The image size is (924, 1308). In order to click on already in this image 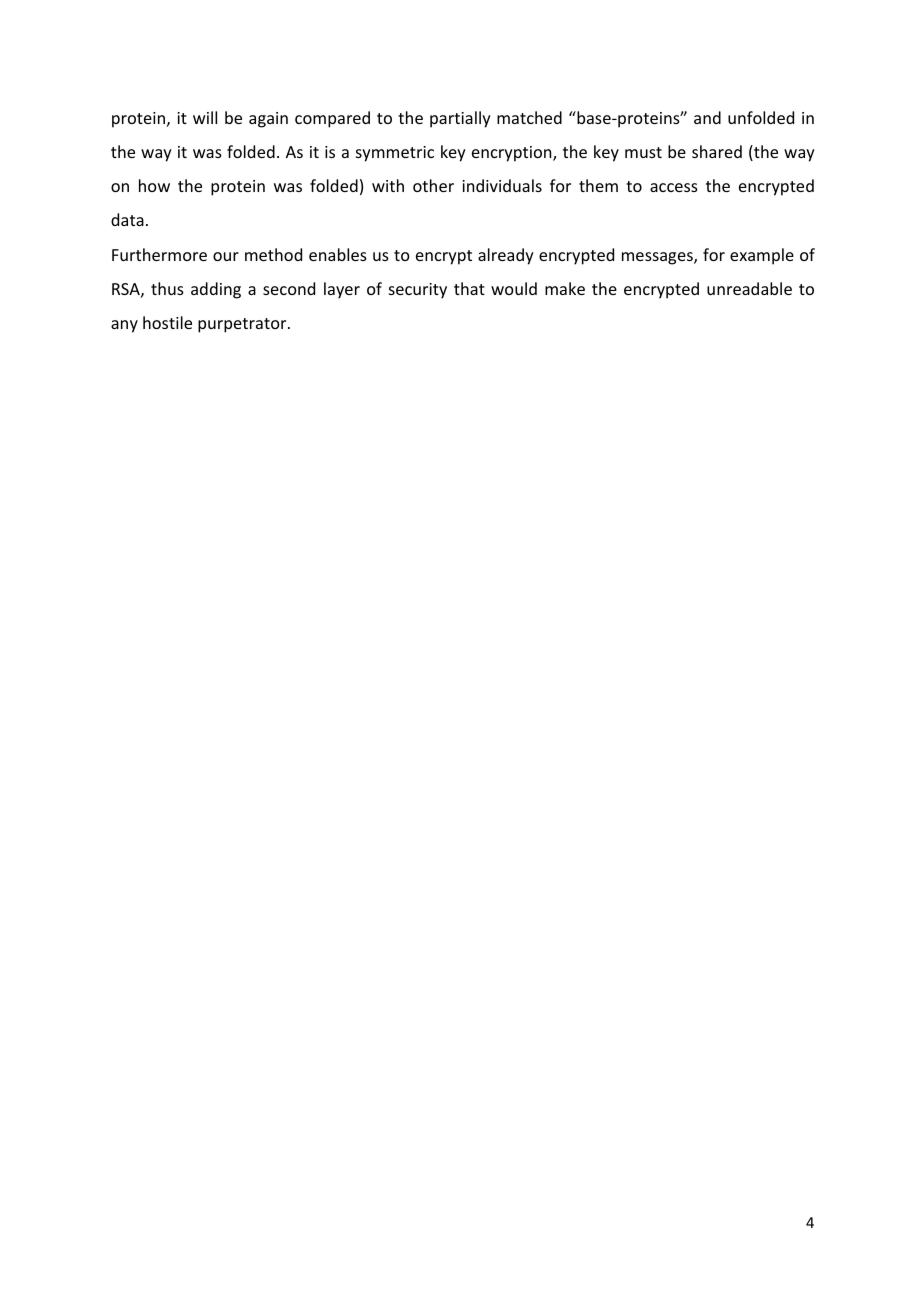, I will do `click(506, 256)`.
